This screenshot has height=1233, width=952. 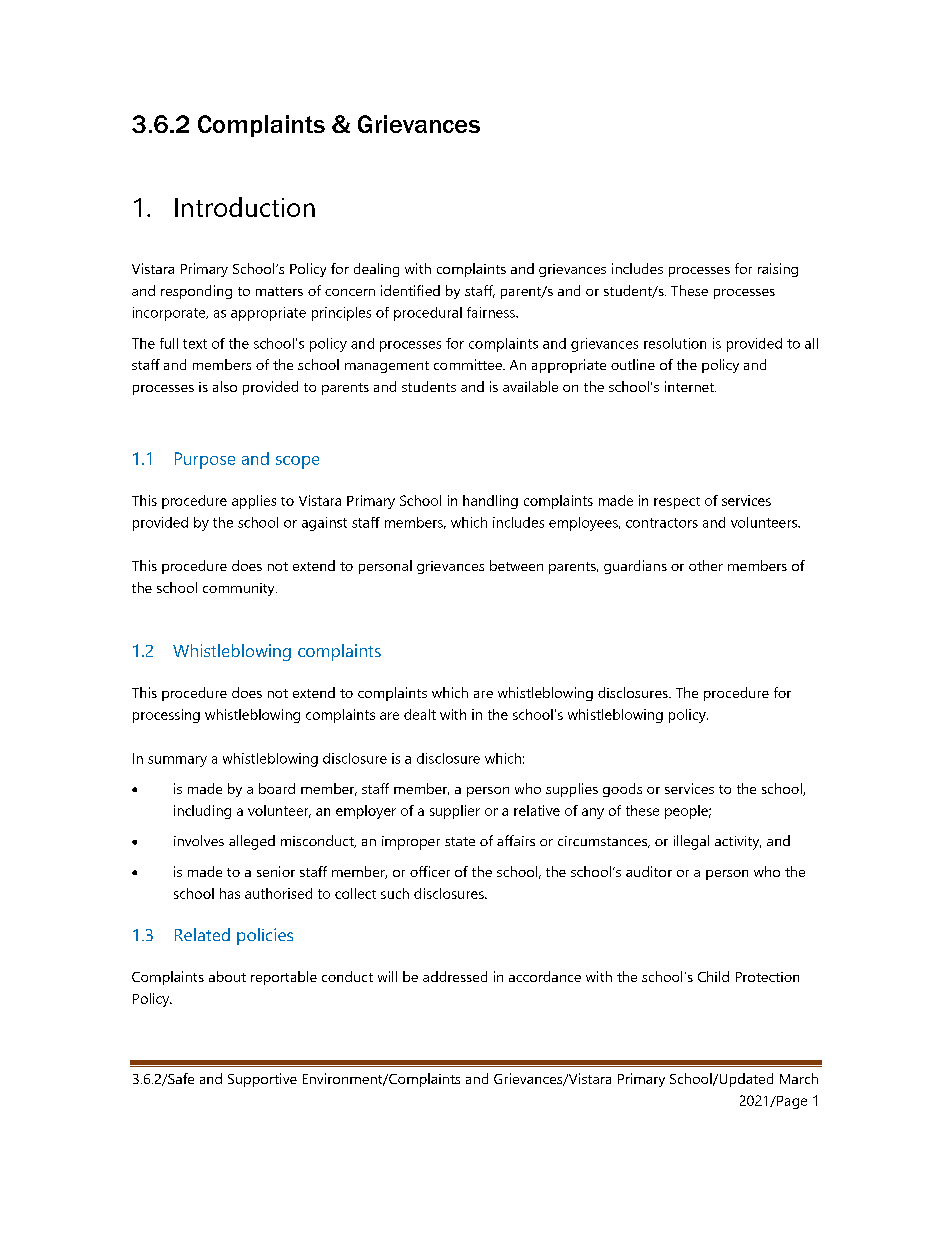 I want to click on Introduction, so click(x=245, y=207).
